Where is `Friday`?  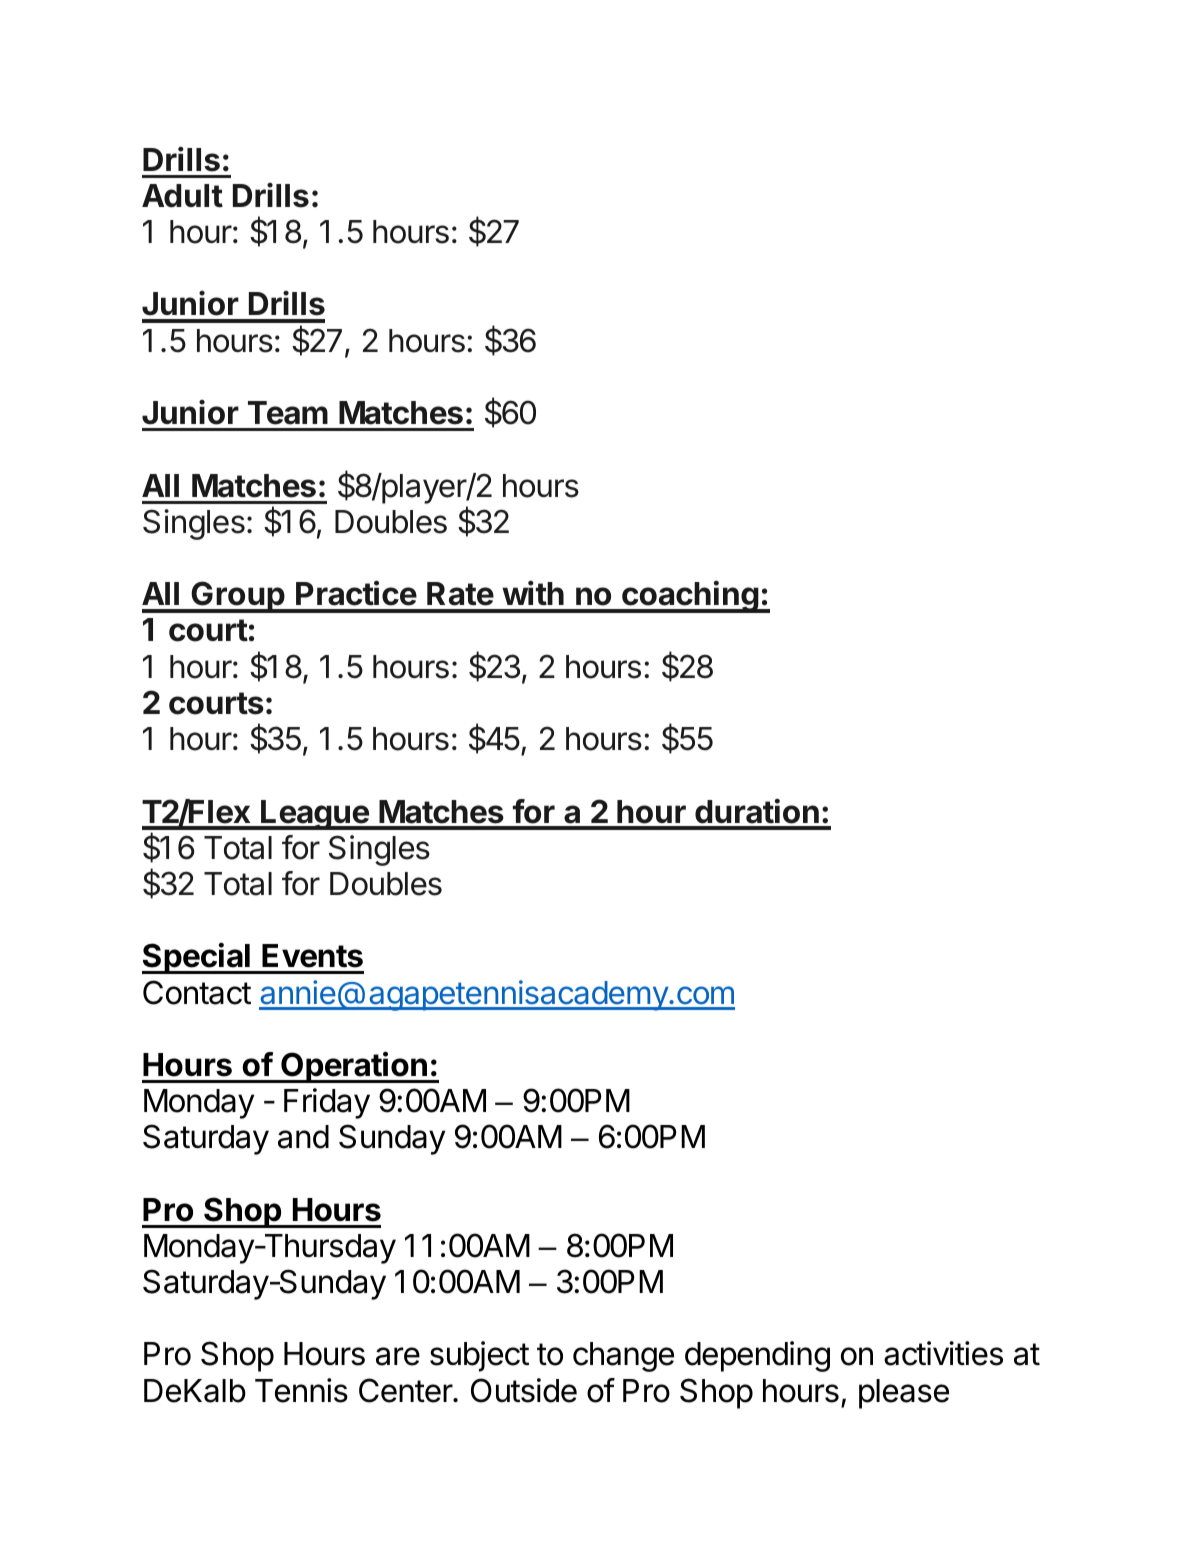 Friday is located at coordinates (327, 1103).
